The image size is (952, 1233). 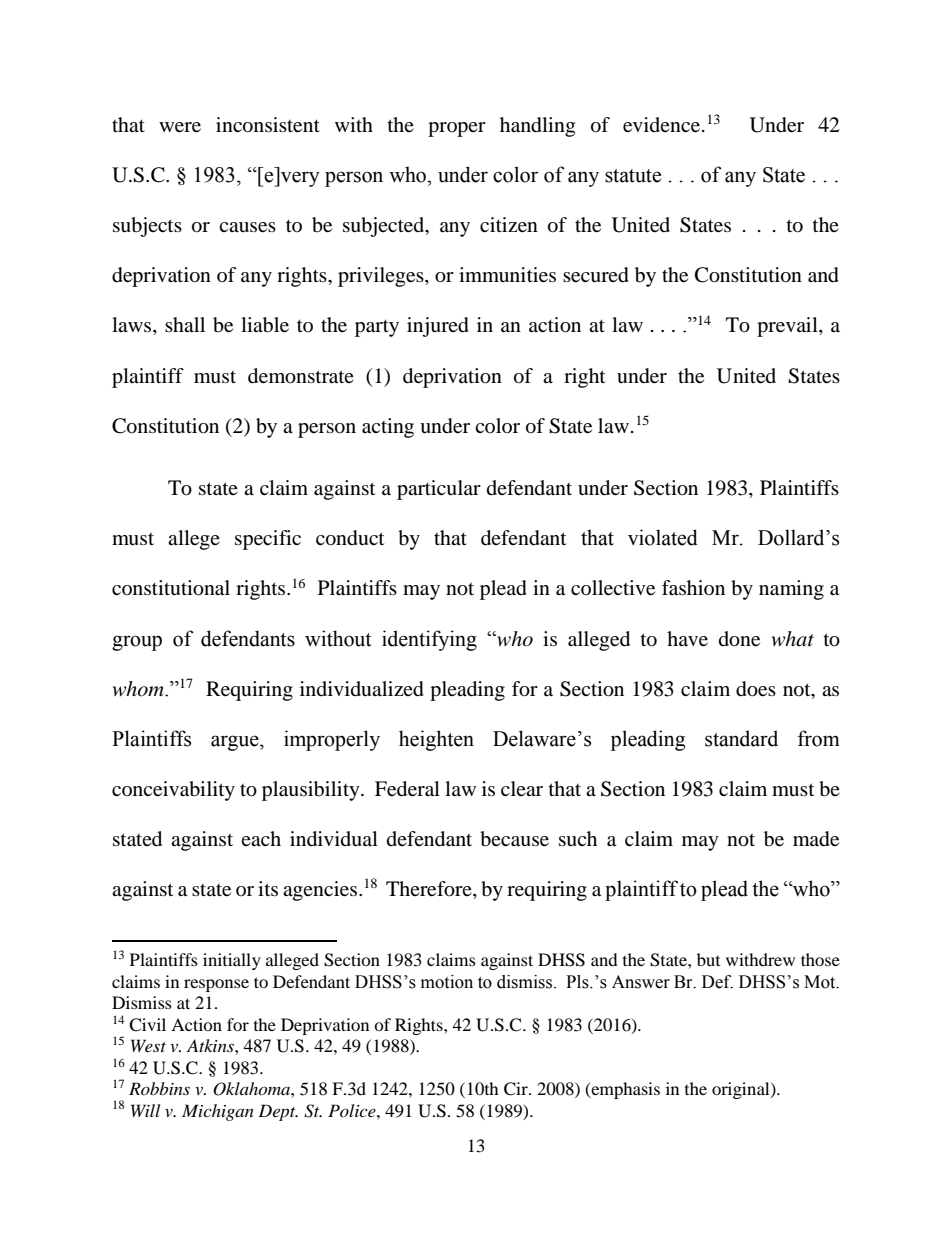 What do you see at coordinates (137, 643) in the screenshot?
I see `group` at bounding box center [137, 643].
